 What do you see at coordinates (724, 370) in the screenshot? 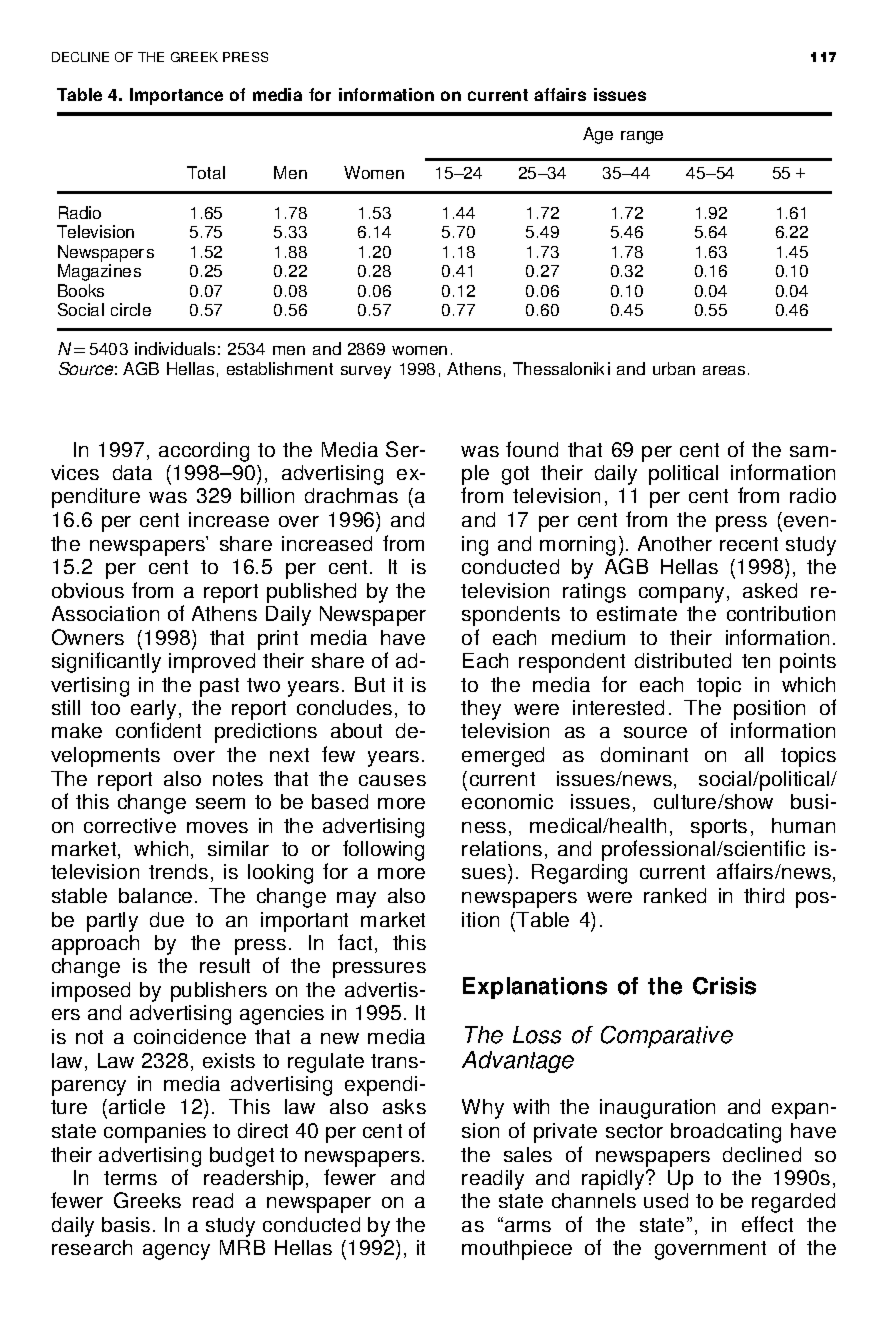
I see `areas` at bounding box center [724, 370].
